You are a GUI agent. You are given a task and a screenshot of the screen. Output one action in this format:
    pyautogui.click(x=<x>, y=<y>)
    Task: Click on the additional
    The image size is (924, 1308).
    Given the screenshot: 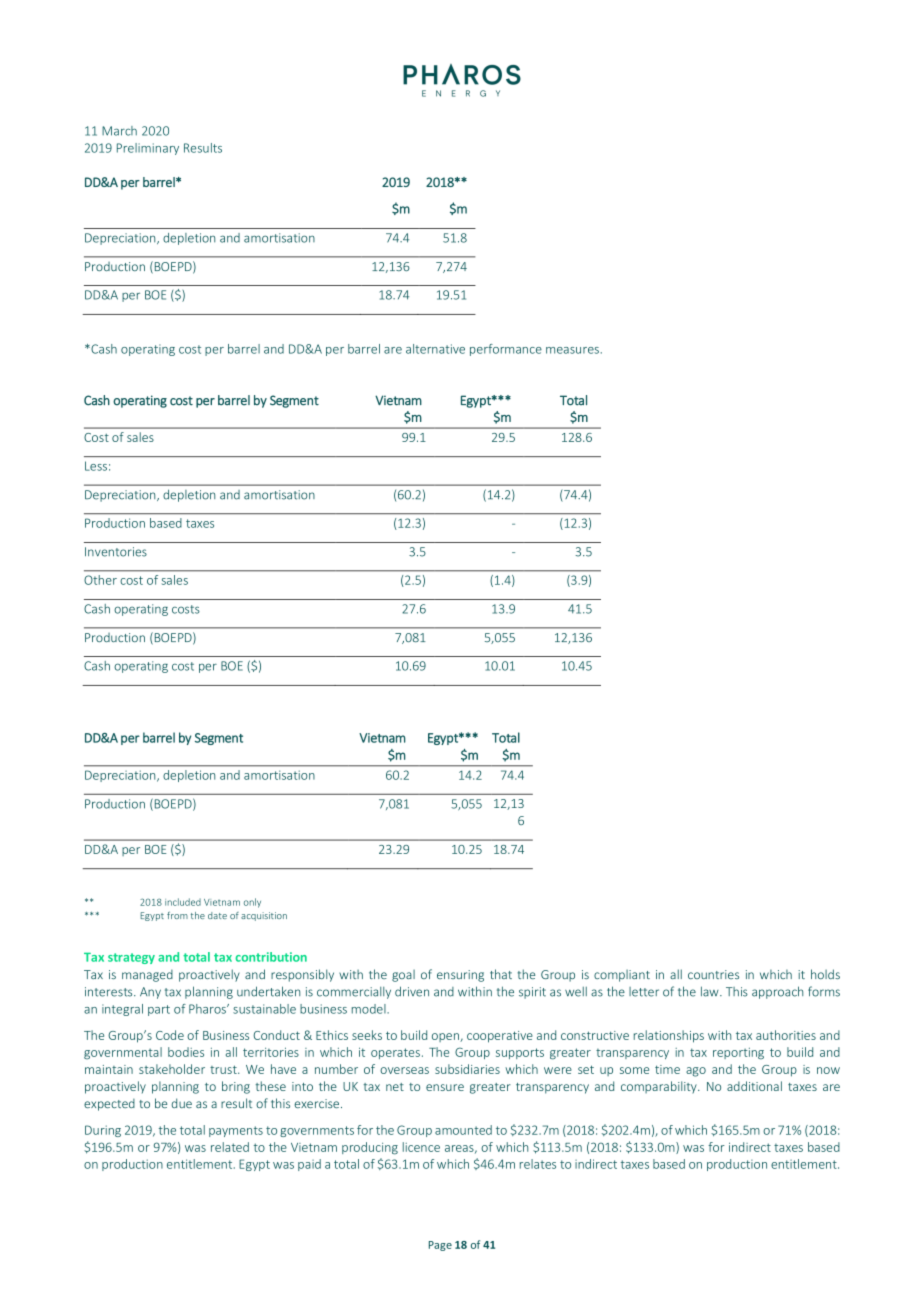 What is the action you would take?
    pyautogui.click(x=754, y=1086)
